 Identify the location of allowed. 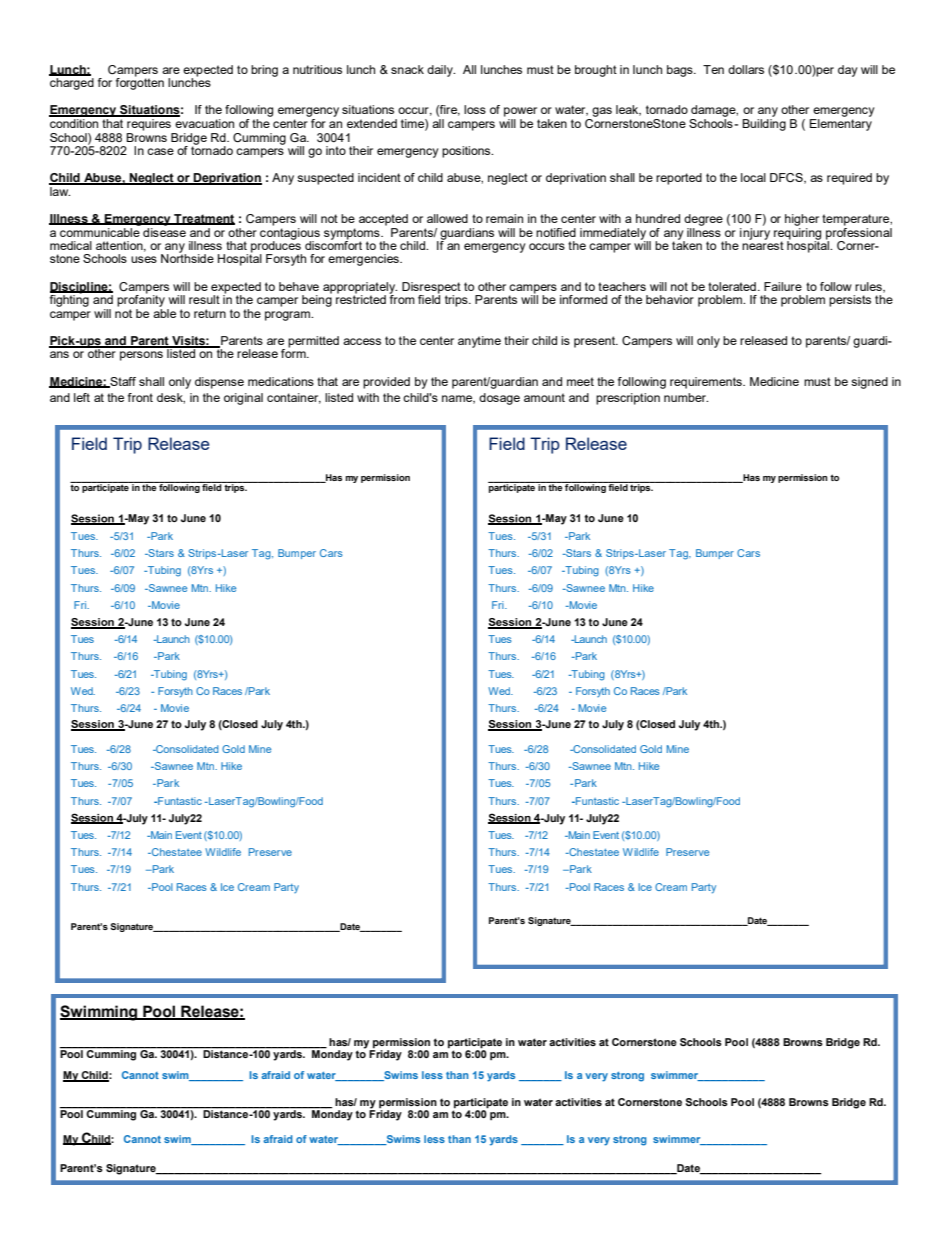
(447, 218).
